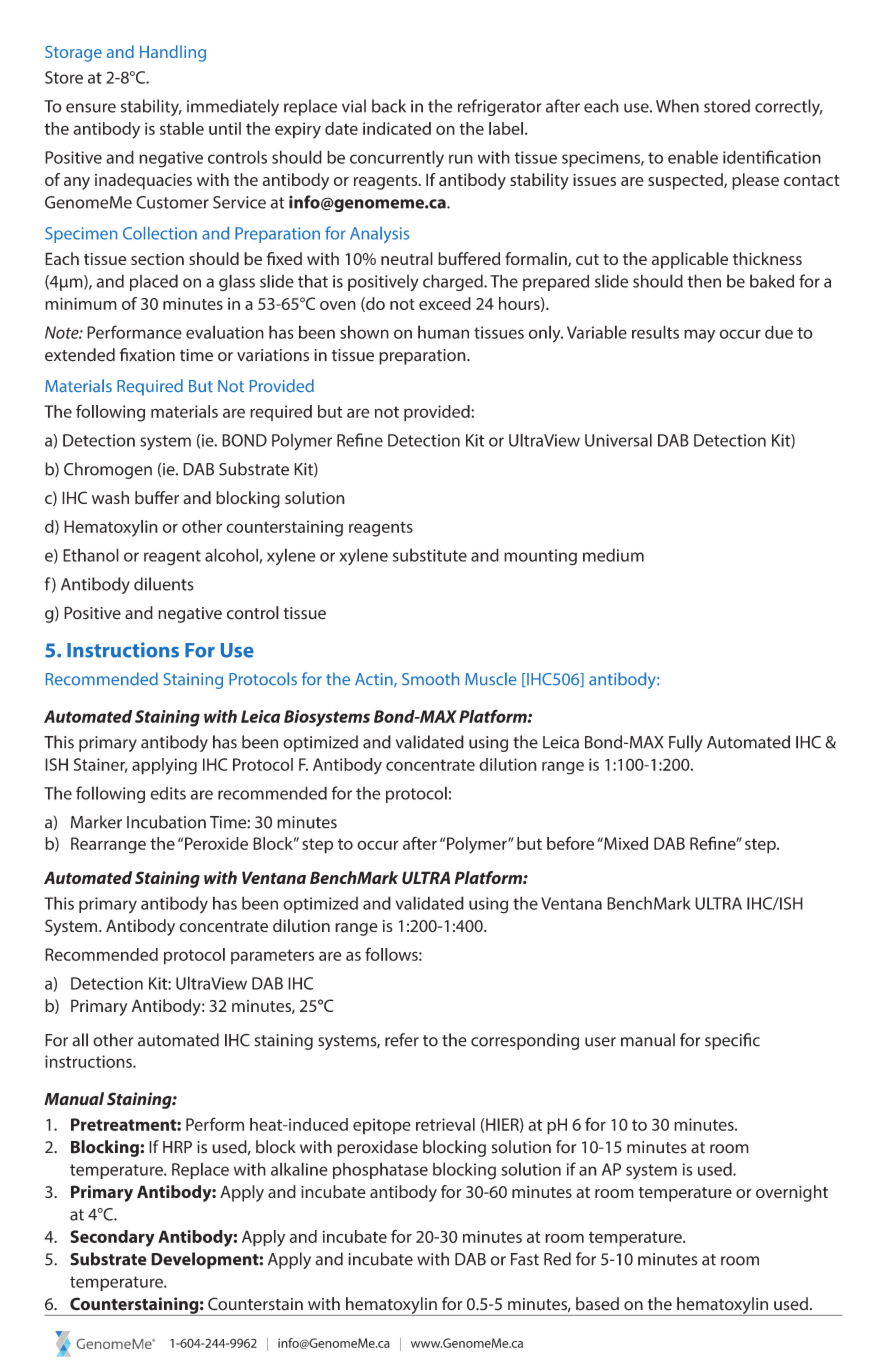  I want to click on Secondary, so click(112, 1238).
